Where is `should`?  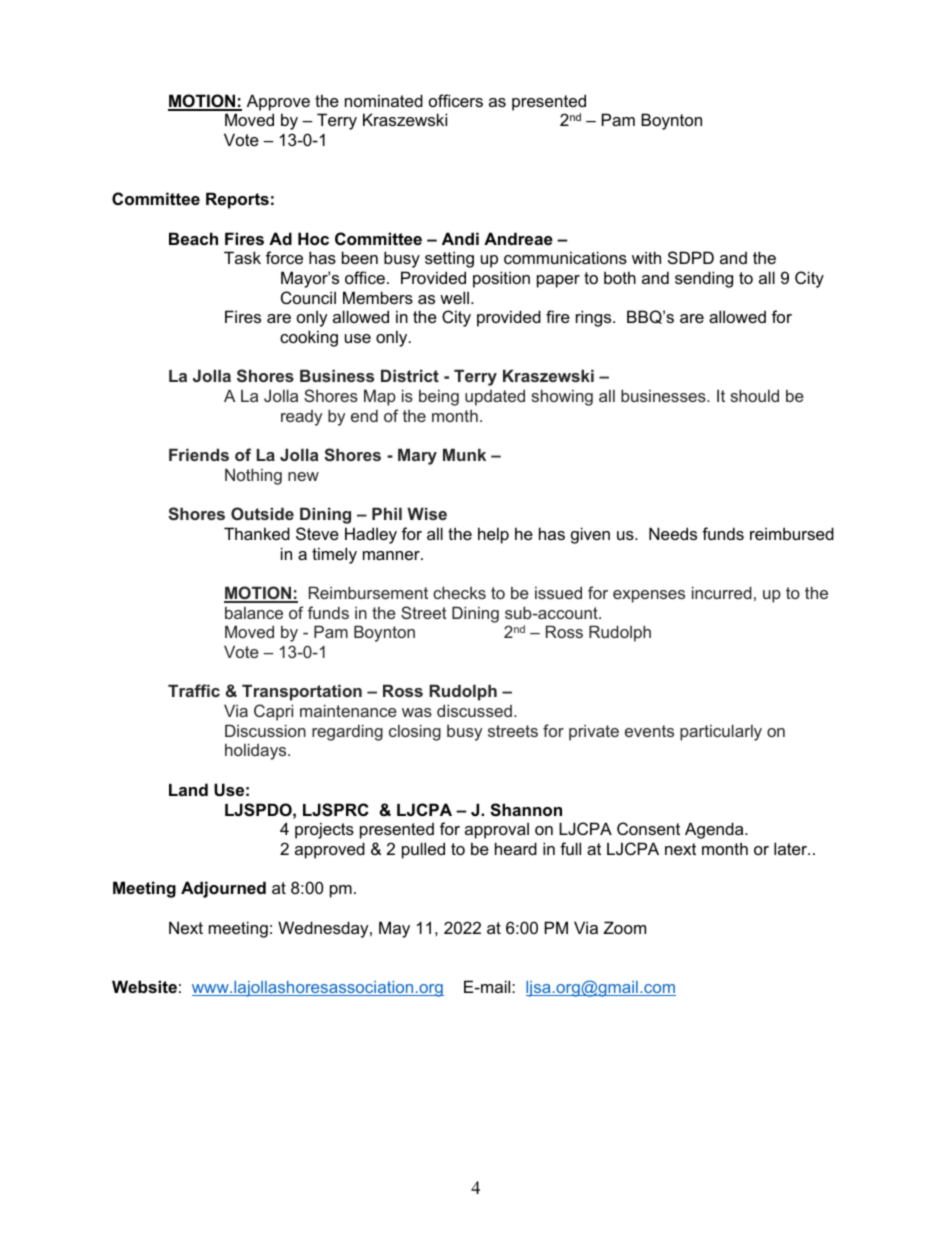
should is located at coordinates (754, 395).
